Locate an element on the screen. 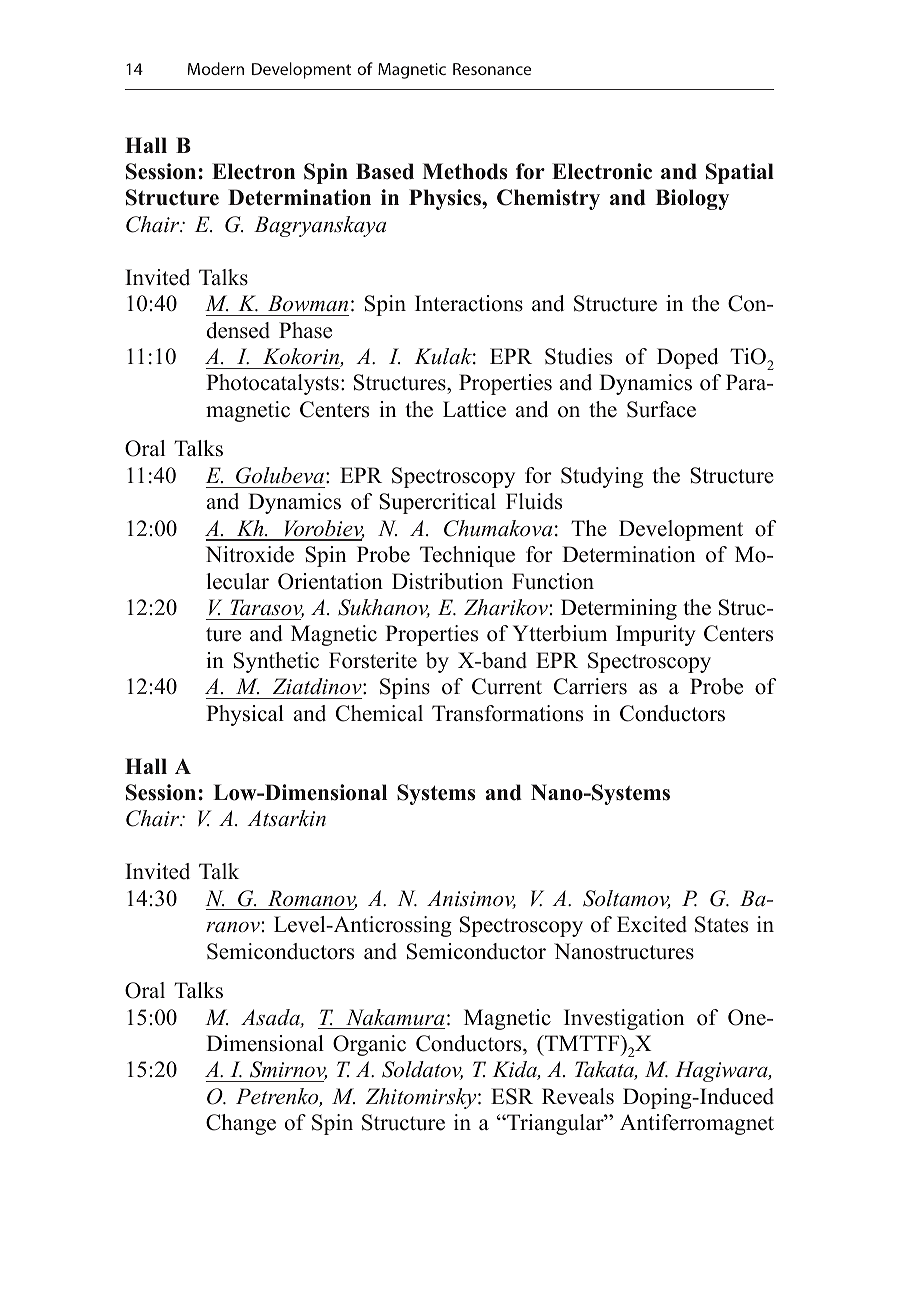  Interactions is located at coordinates (469, 303).
